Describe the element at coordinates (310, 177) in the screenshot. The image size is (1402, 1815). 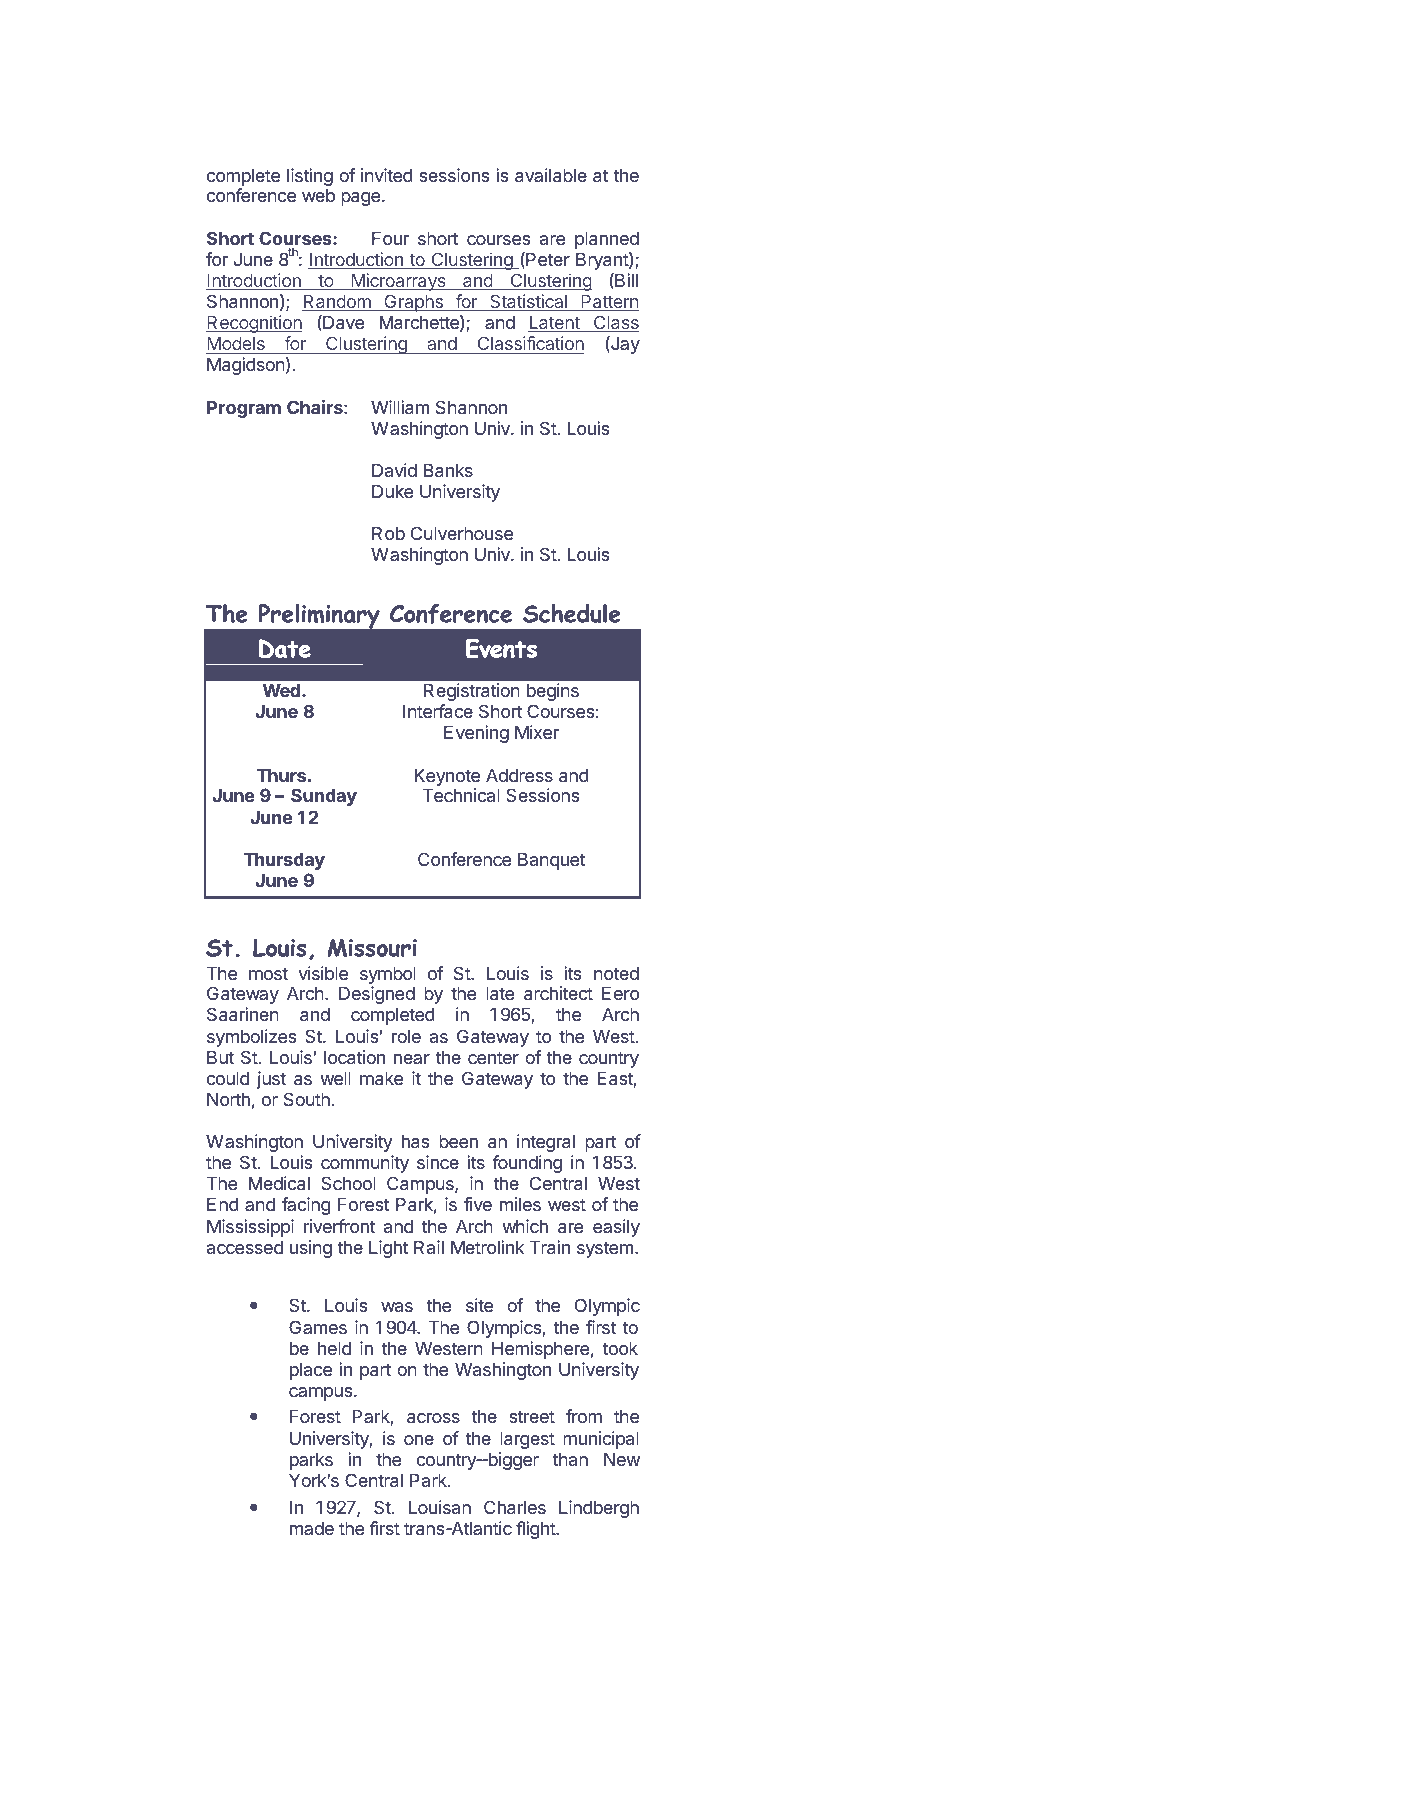
I see `listing` at that location.
